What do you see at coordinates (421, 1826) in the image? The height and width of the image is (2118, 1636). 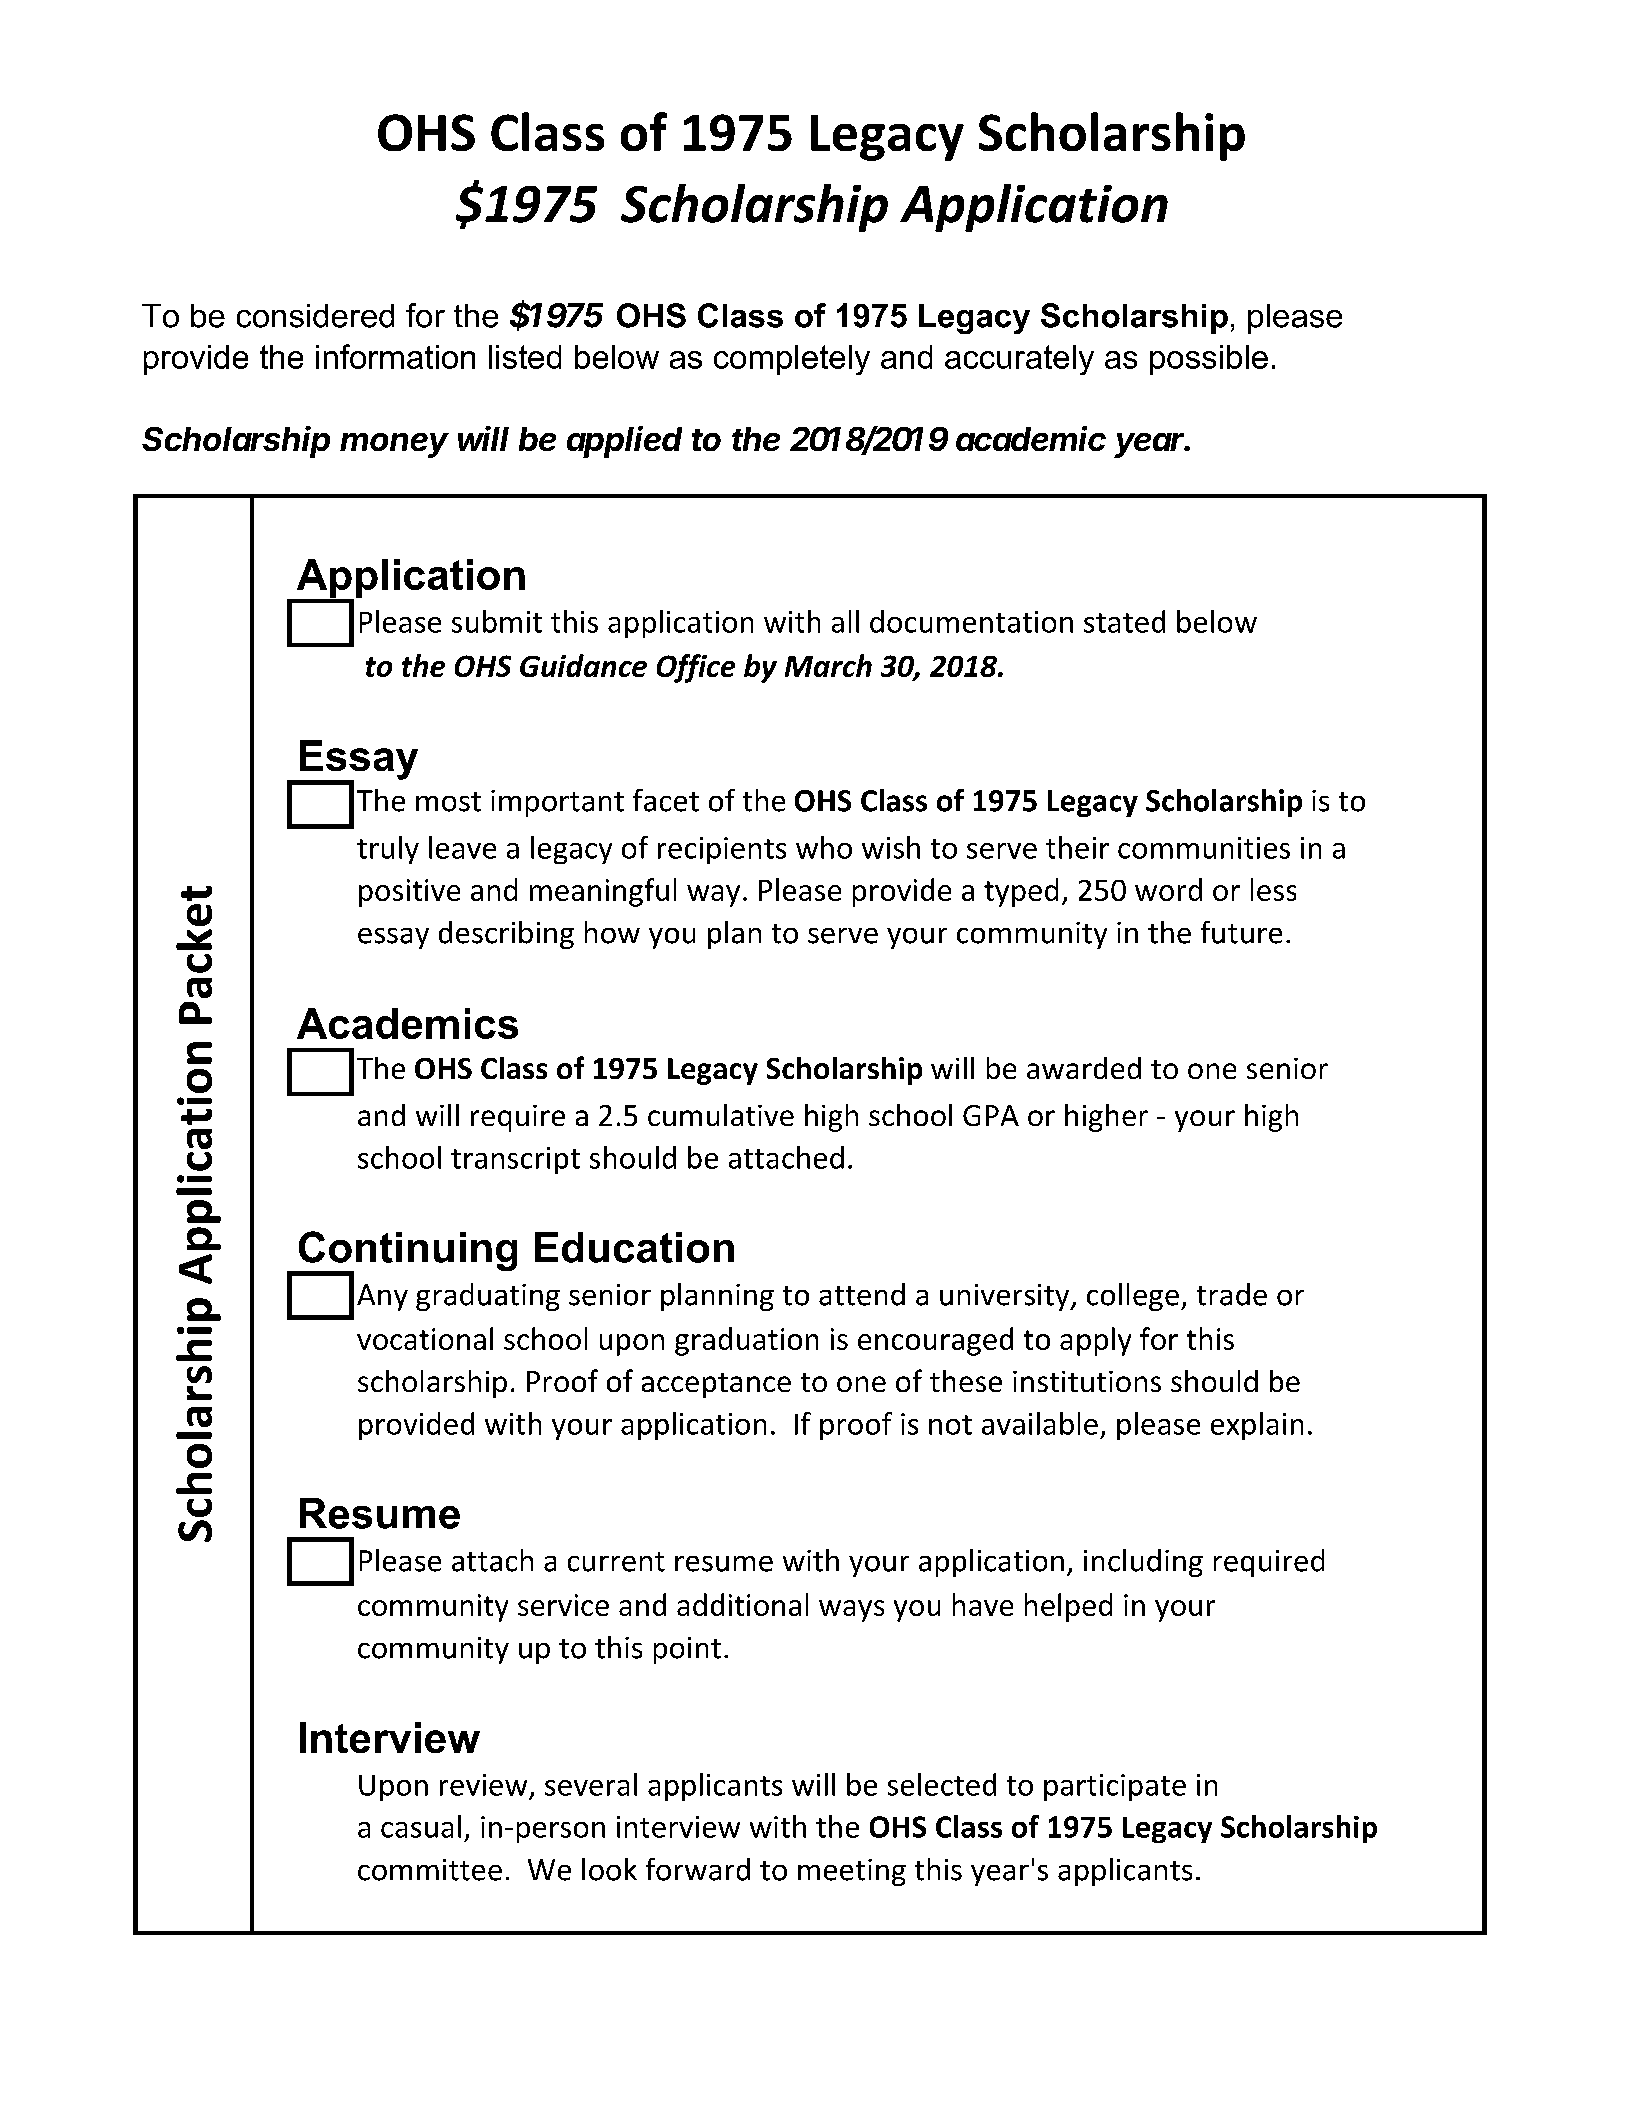 I see `casual` at bounding box center [421, 1826].
